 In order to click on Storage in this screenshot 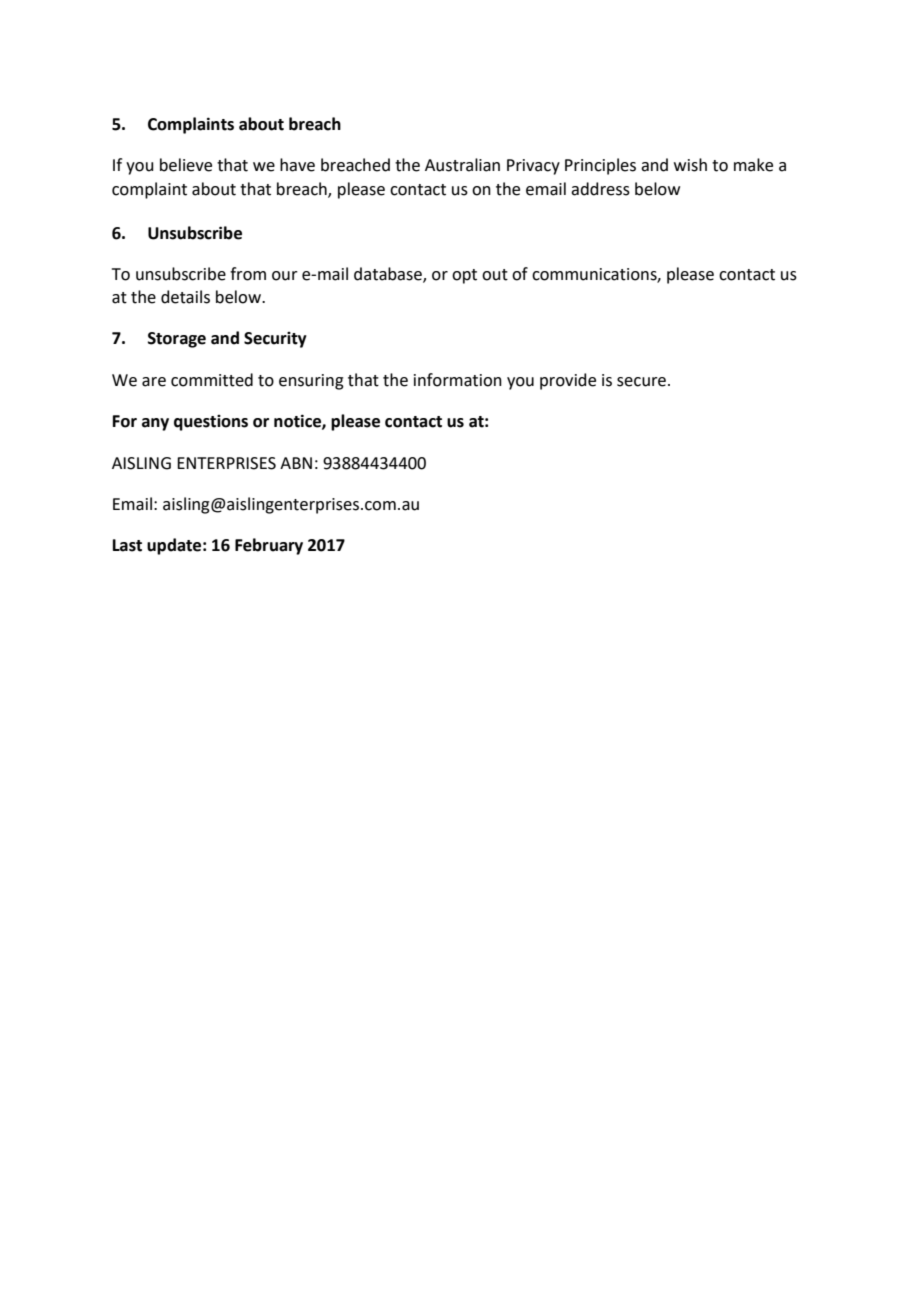, I will do `click(177, 340)`.
